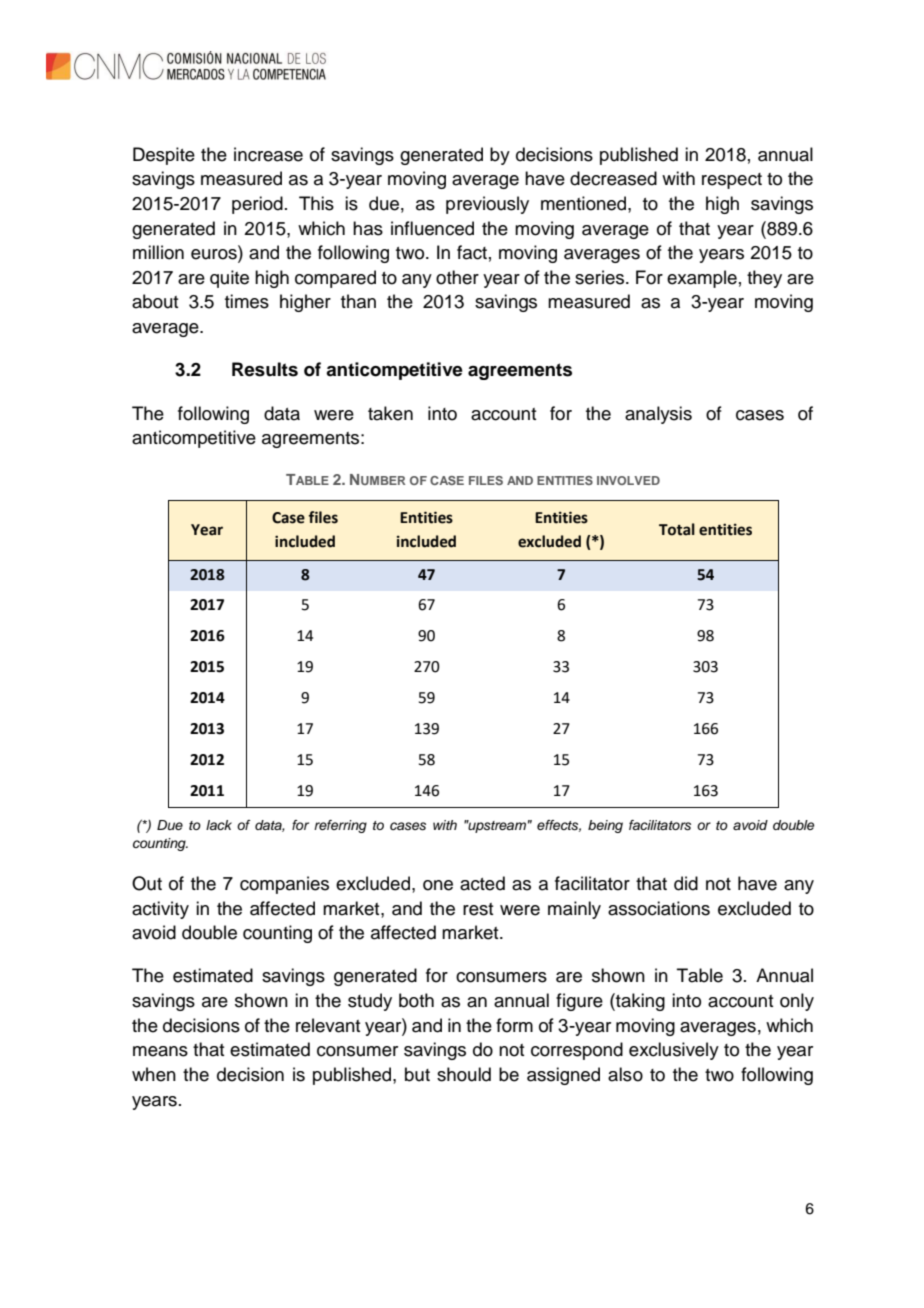  What do you see at coordinates (732, 181) in the screenshot?
I see `respect` at bounding box center [732, 181].
